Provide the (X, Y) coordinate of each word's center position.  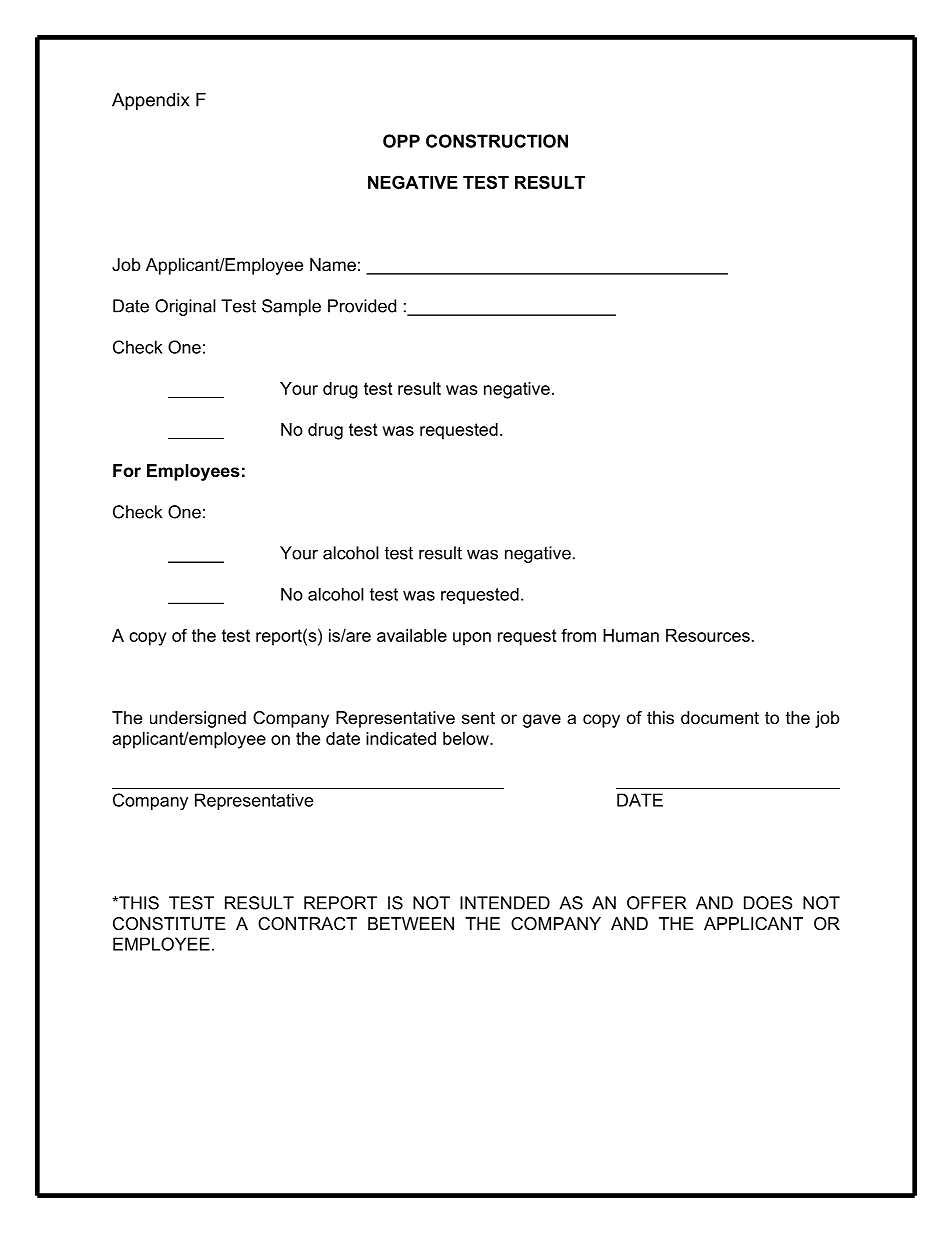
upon (472, 639)
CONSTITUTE (169, 923)
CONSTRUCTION (497, 141)
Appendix (151, 101)
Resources (708, 635)
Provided (362, 306)
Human (631, 635)
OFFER (657, 903)
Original (185, 307)
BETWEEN (411, 923)
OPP (401, 141)
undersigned (198, 719)
